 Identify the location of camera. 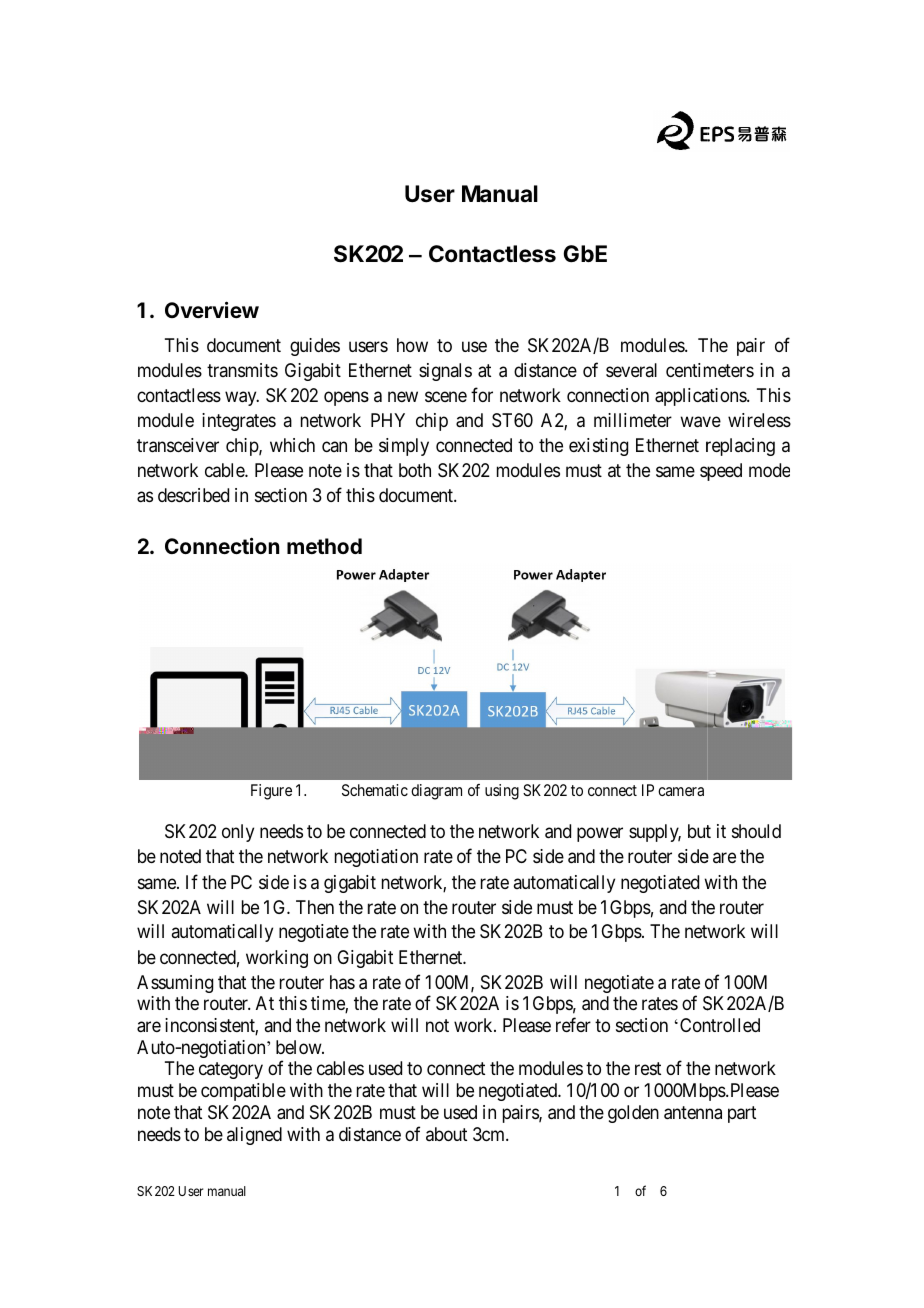
(681, 791).
